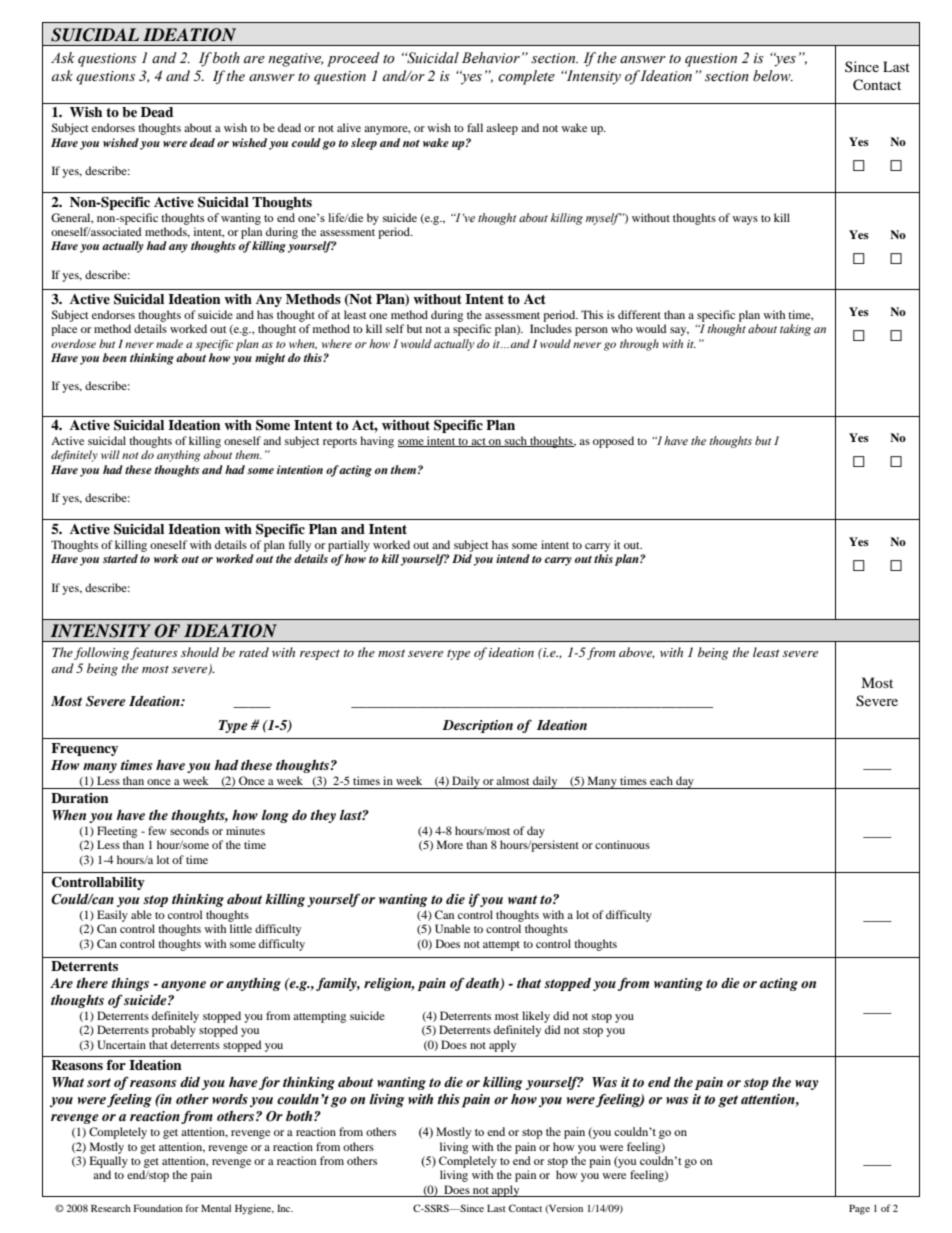 The width and height of the document is (952, 1233). I want to click on negative, so click(295, 60).
